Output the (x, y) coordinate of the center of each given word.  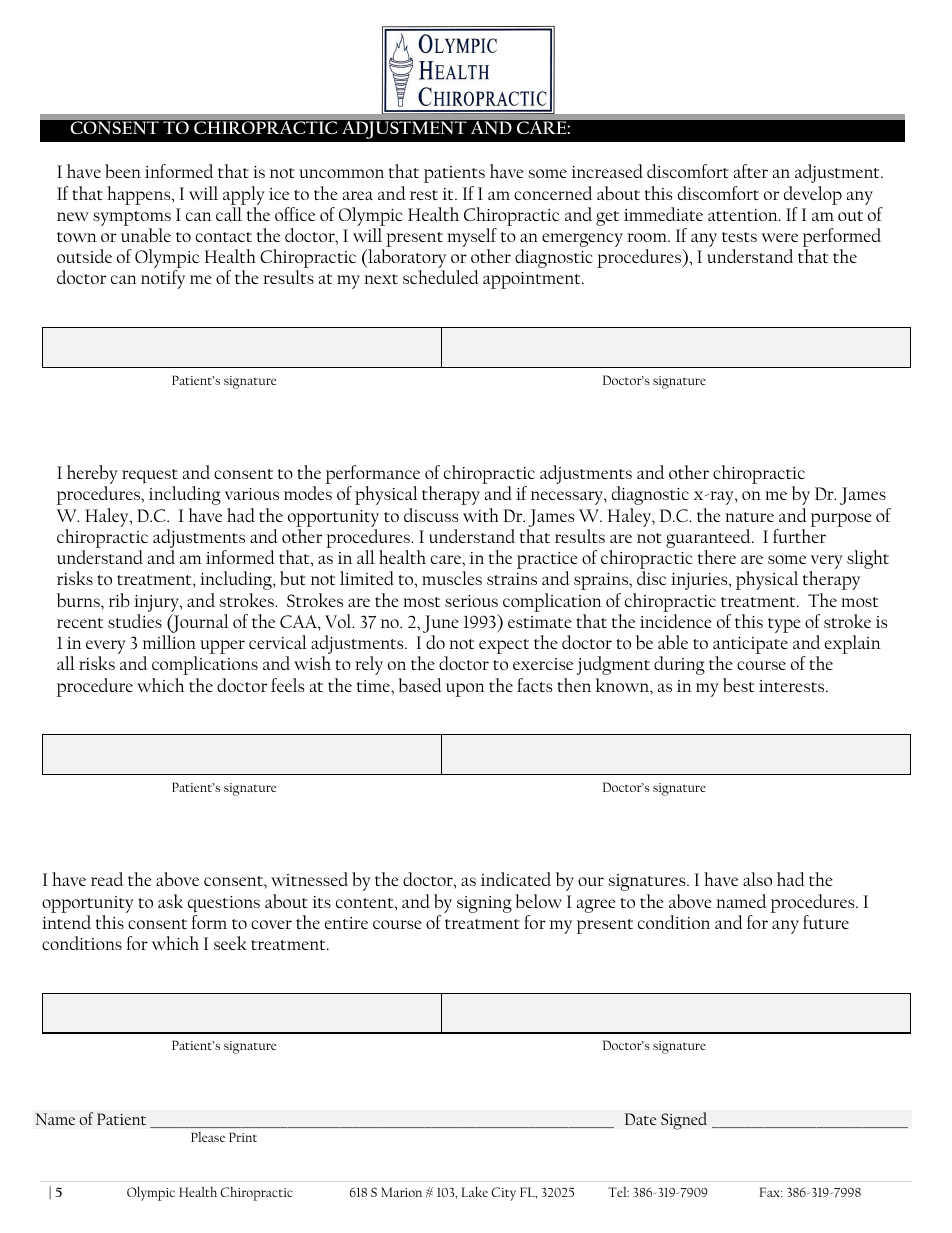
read (107, 879)
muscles (452, 578)
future (826, 922)
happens (140, 195)
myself (472, 239)
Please (208, 1137)
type (784, 625)
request (150, 478)
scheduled (441, 277)
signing (484, 904)
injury (157, 603)
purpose (841, 520)
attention (744, 215)
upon (465, 690)
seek (230, 943)
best (738, 685)
